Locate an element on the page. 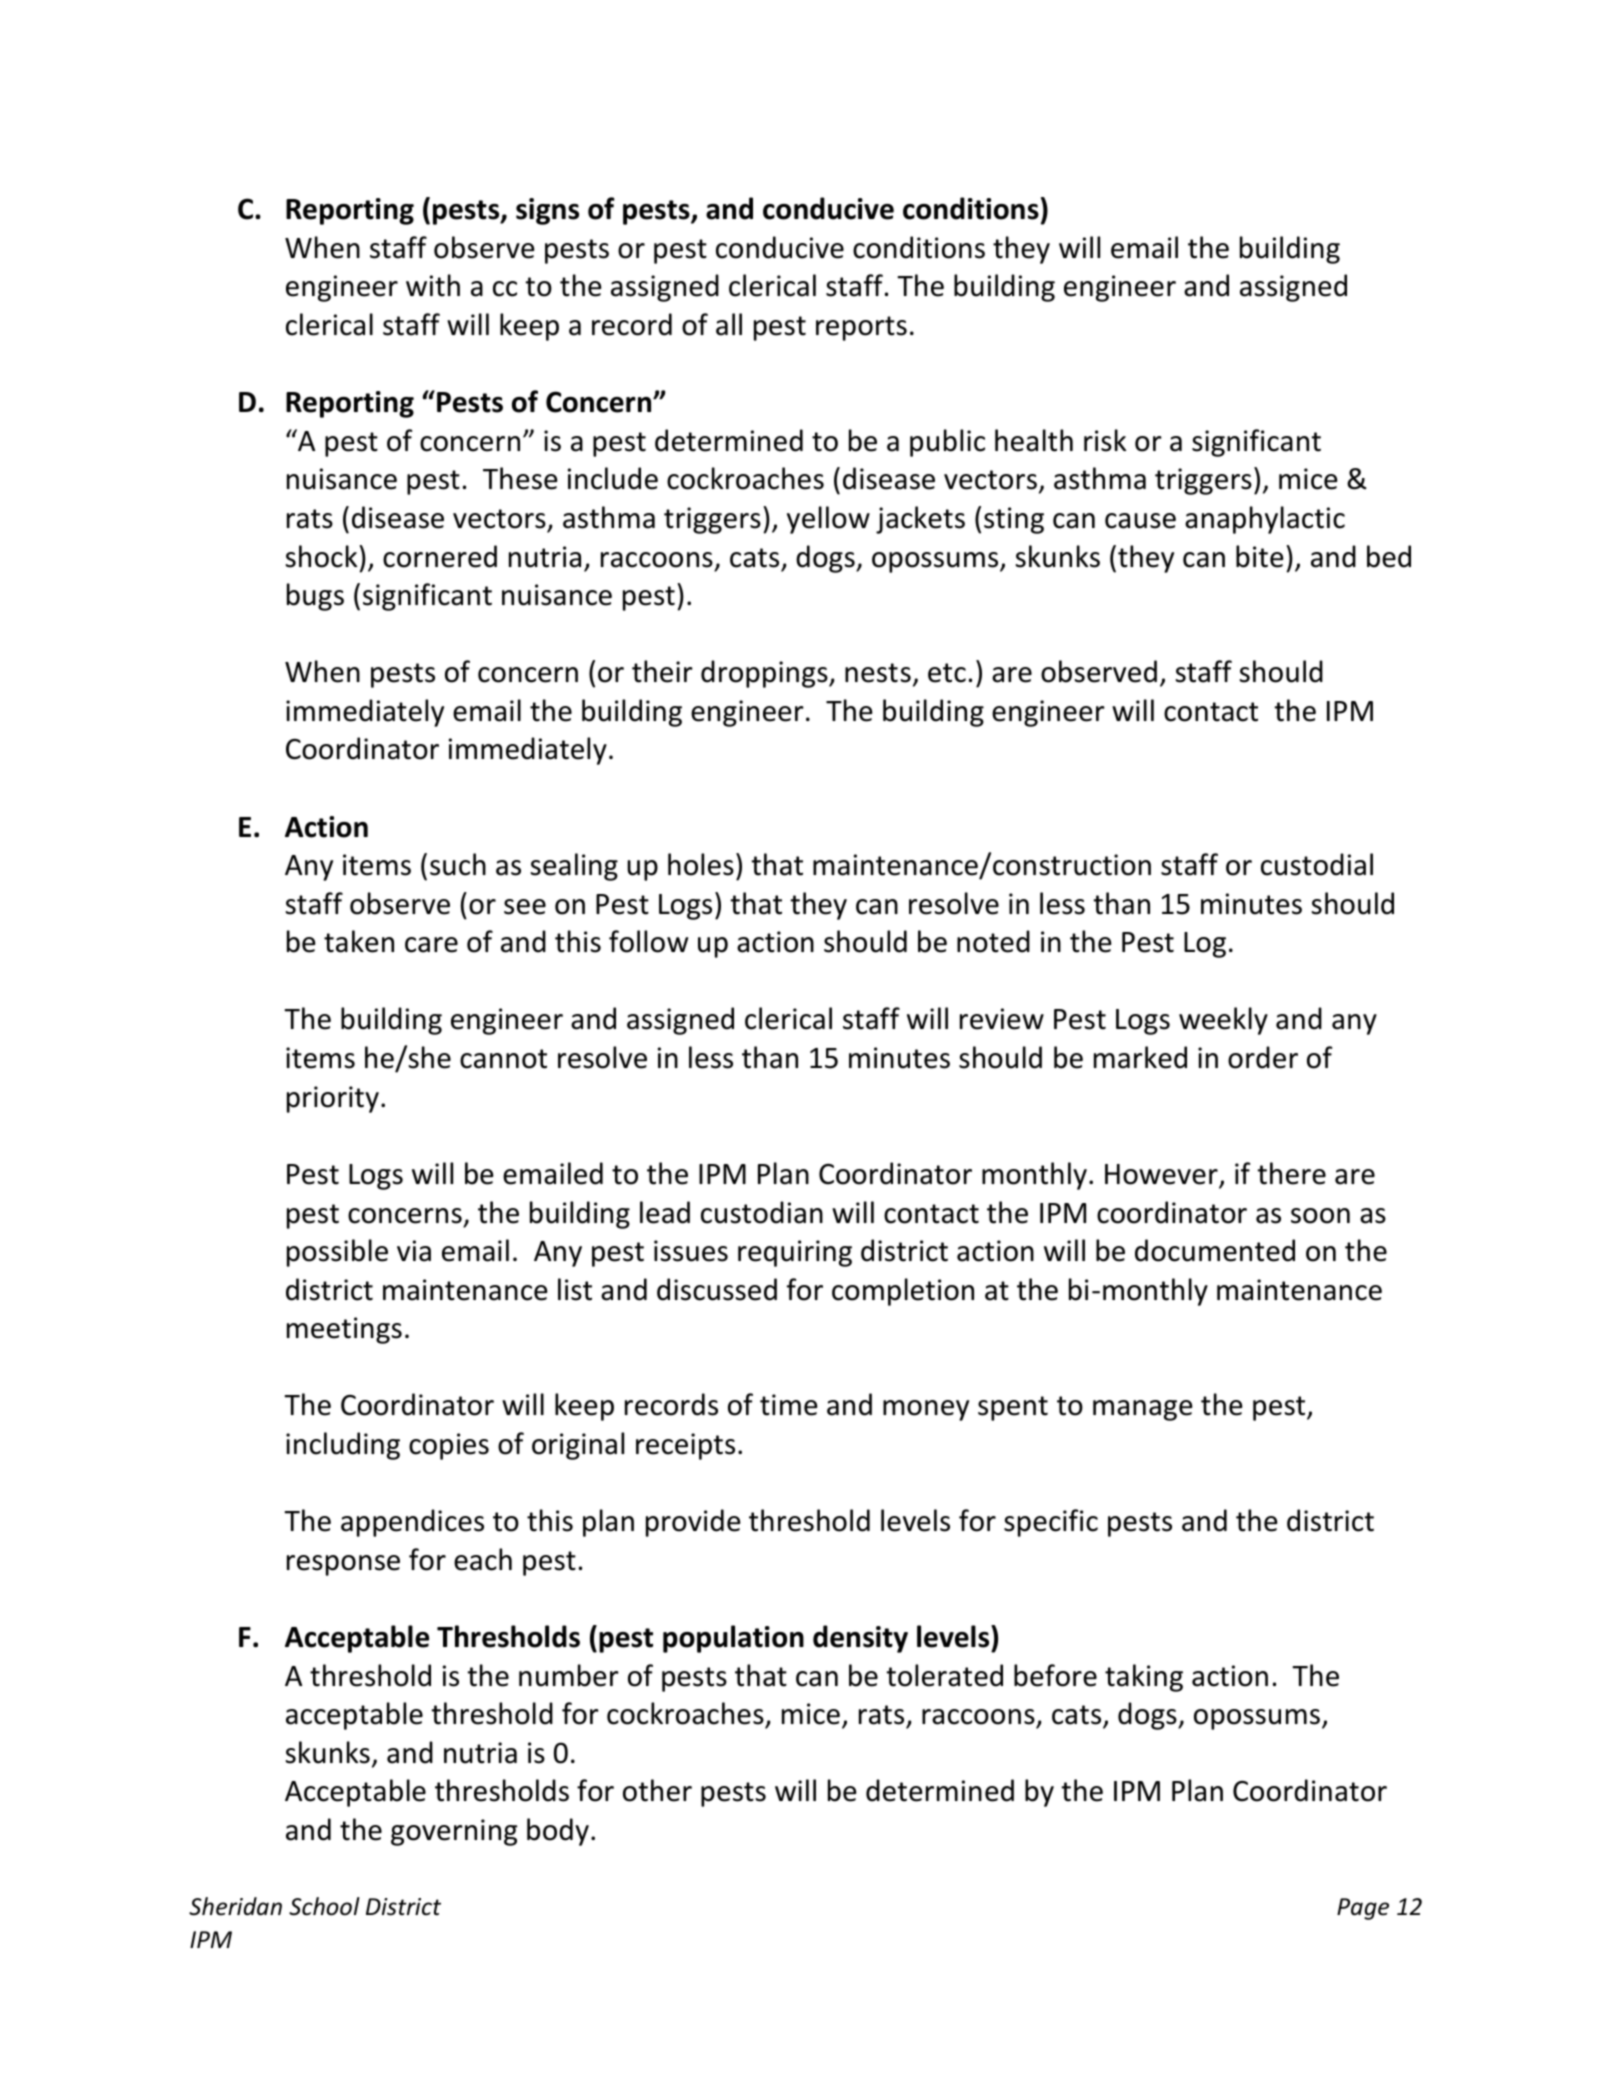 This page has height=2086, width=1612. holes is located at coordinates (701, 864).
